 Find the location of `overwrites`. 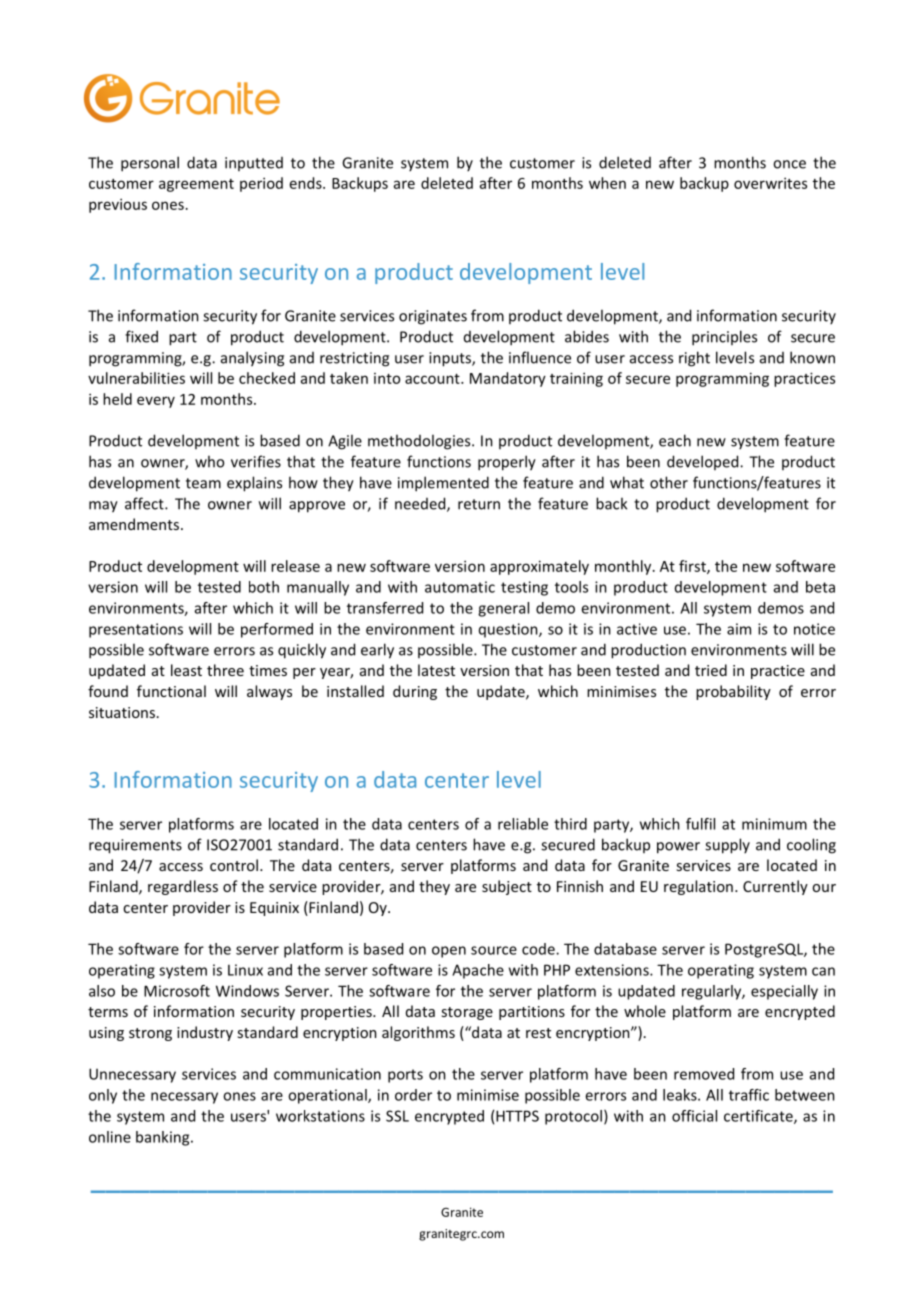

overwrites is located at coordinates (770, 183).
